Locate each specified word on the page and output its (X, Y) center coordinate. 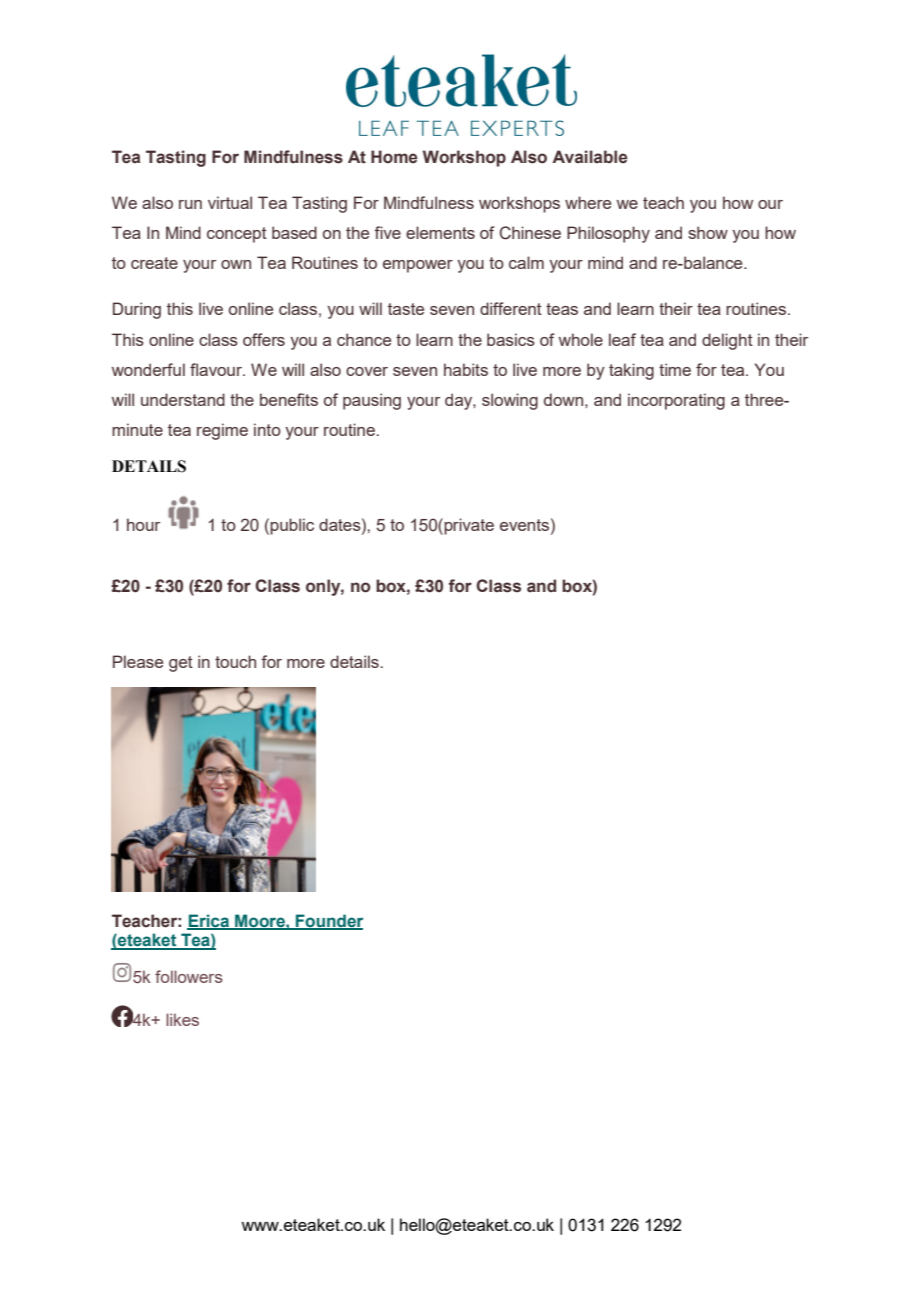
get (181, 664)
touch (235, 661)
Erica (209, 921)
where (588, 202)
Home (394, 157)
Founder (328, 921)
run (190, 204)
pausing (372, 401)
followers (189, 976)
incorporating (676, 401)
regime (222, 431)
